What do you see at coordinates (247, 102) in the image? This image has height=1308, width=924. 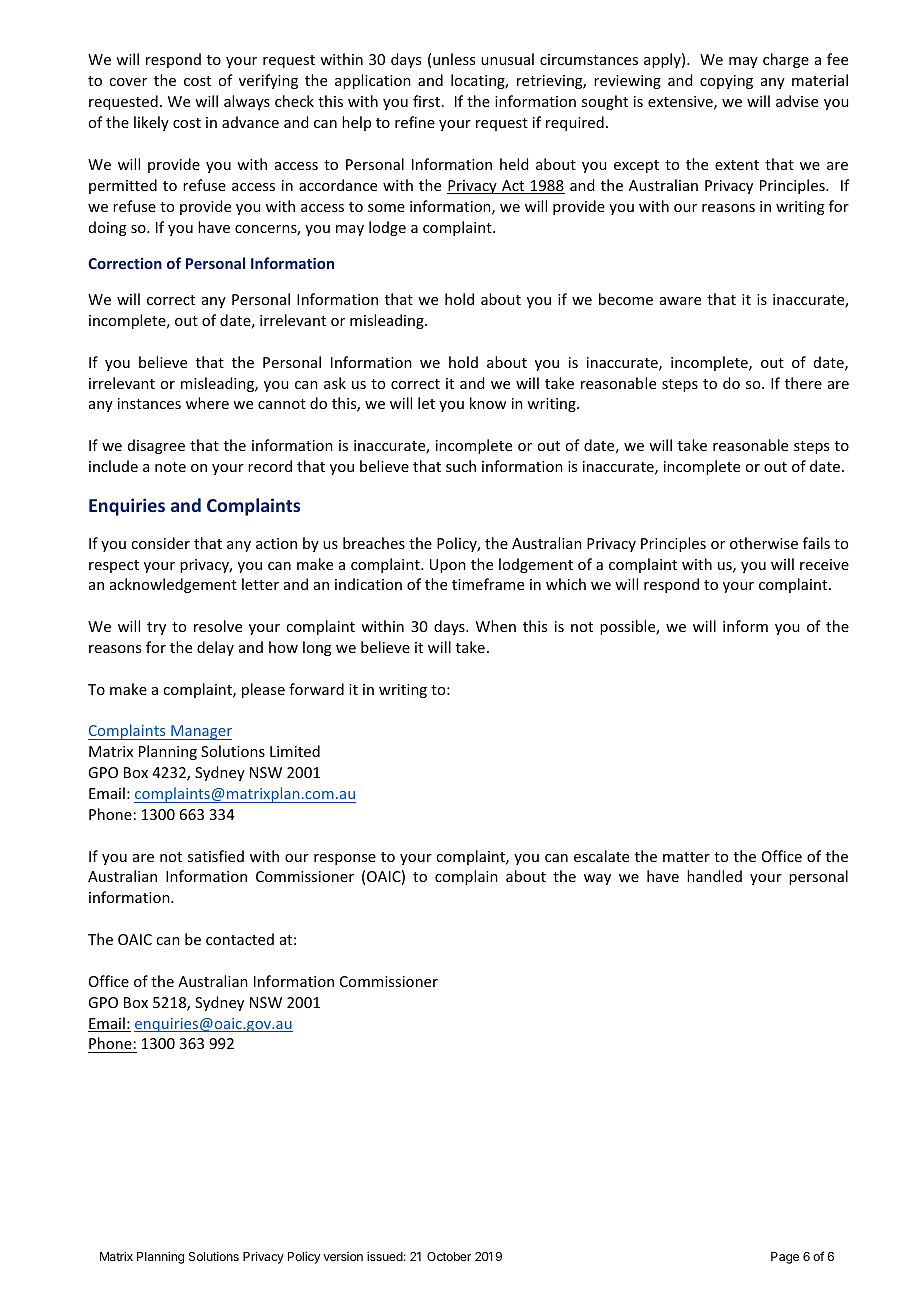 I see `always` at bounding box center [247, 102].
